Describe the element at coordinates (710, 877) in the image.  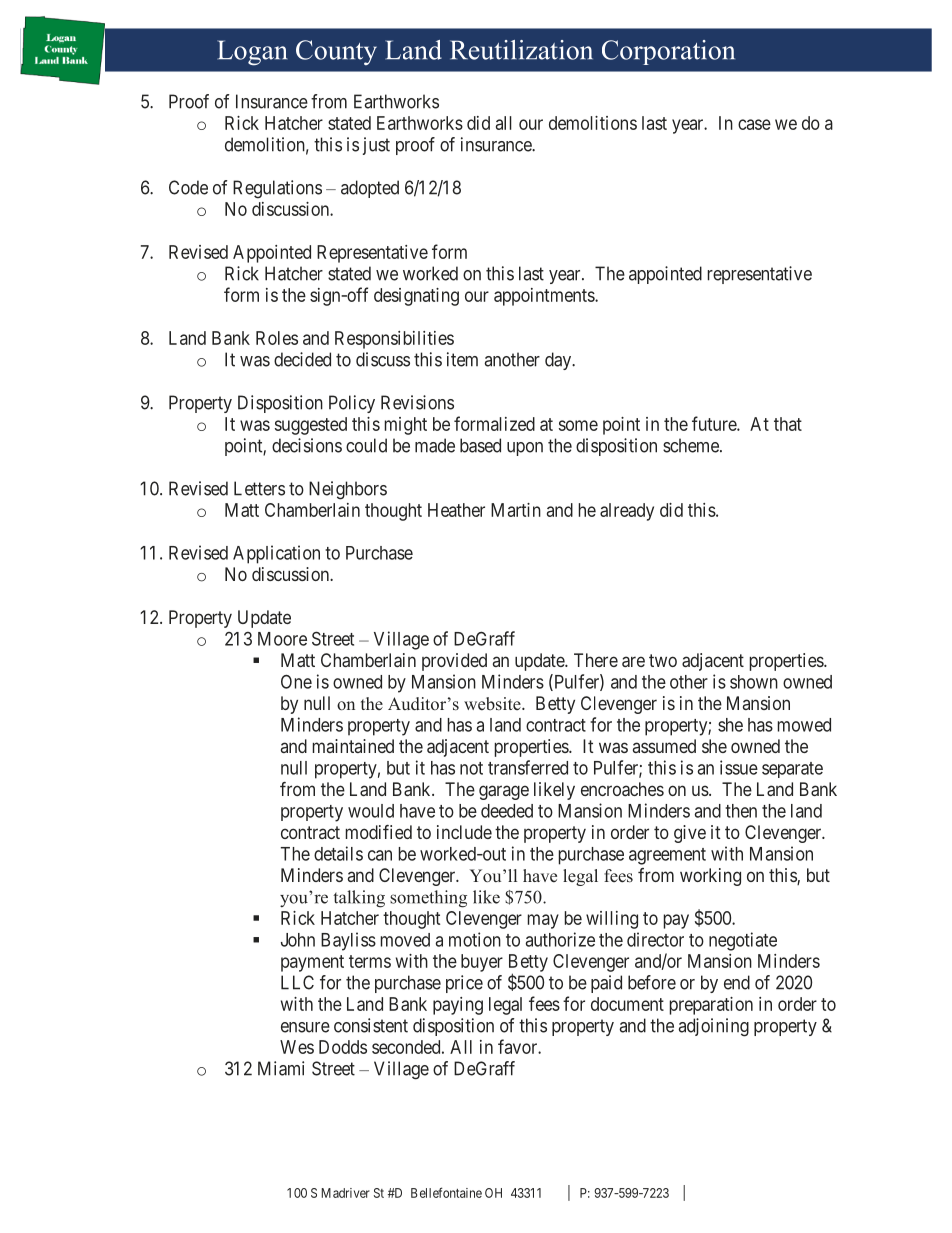
I see `working` at that location.
